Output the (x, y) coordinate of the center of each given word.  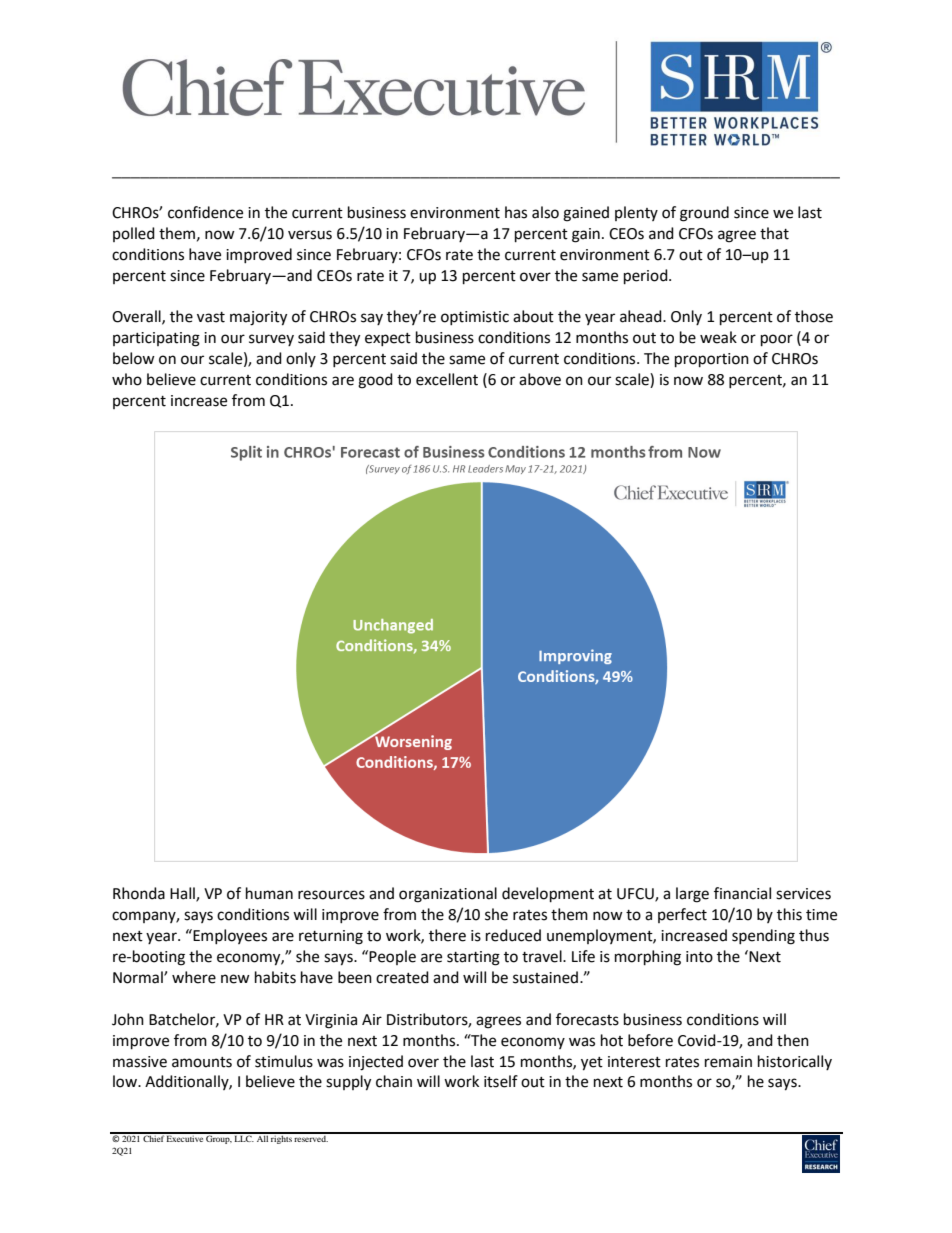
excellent (447, 379)
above (540, 379)
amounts (202, 1062)
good (375, 381)
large (692, 895)
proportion (712, 360)
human (269, 893)
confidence (205, 212)
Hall (183, 894)
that (774, 233)
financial (742, 893)
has (516, 212)
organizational (448, 895)
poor (777, 340)
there (447, 935)
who (127, 379)
